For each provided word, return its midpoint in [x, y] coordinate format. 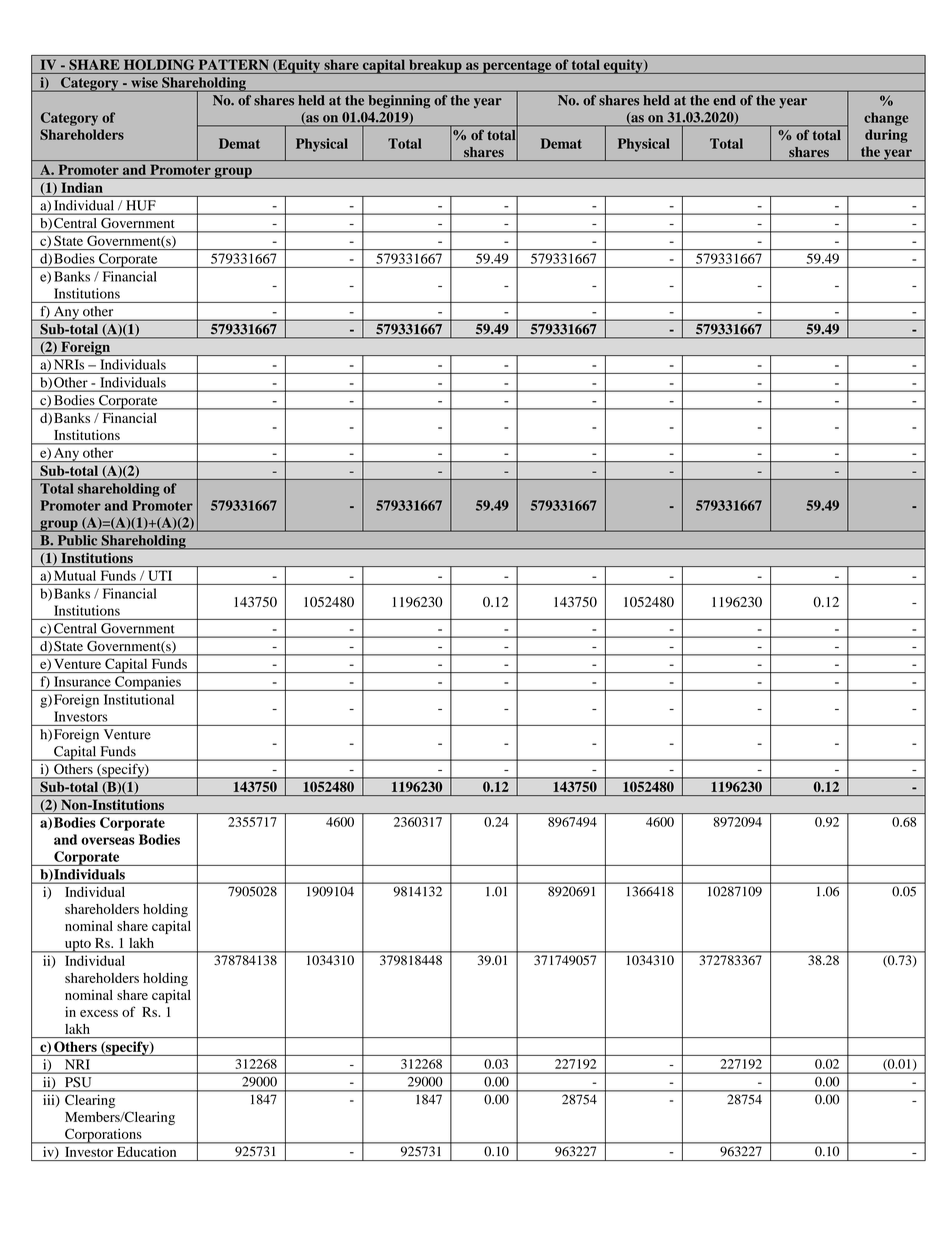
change [886, 119]
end [724, 100]
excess [99, 1013]
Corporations [103, 1136]
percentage [517, 67]
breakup [435, 66]
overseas [108, 841]
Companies [148, 683]
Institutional [139, 699]
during [886, 136]
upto [77, 946]
